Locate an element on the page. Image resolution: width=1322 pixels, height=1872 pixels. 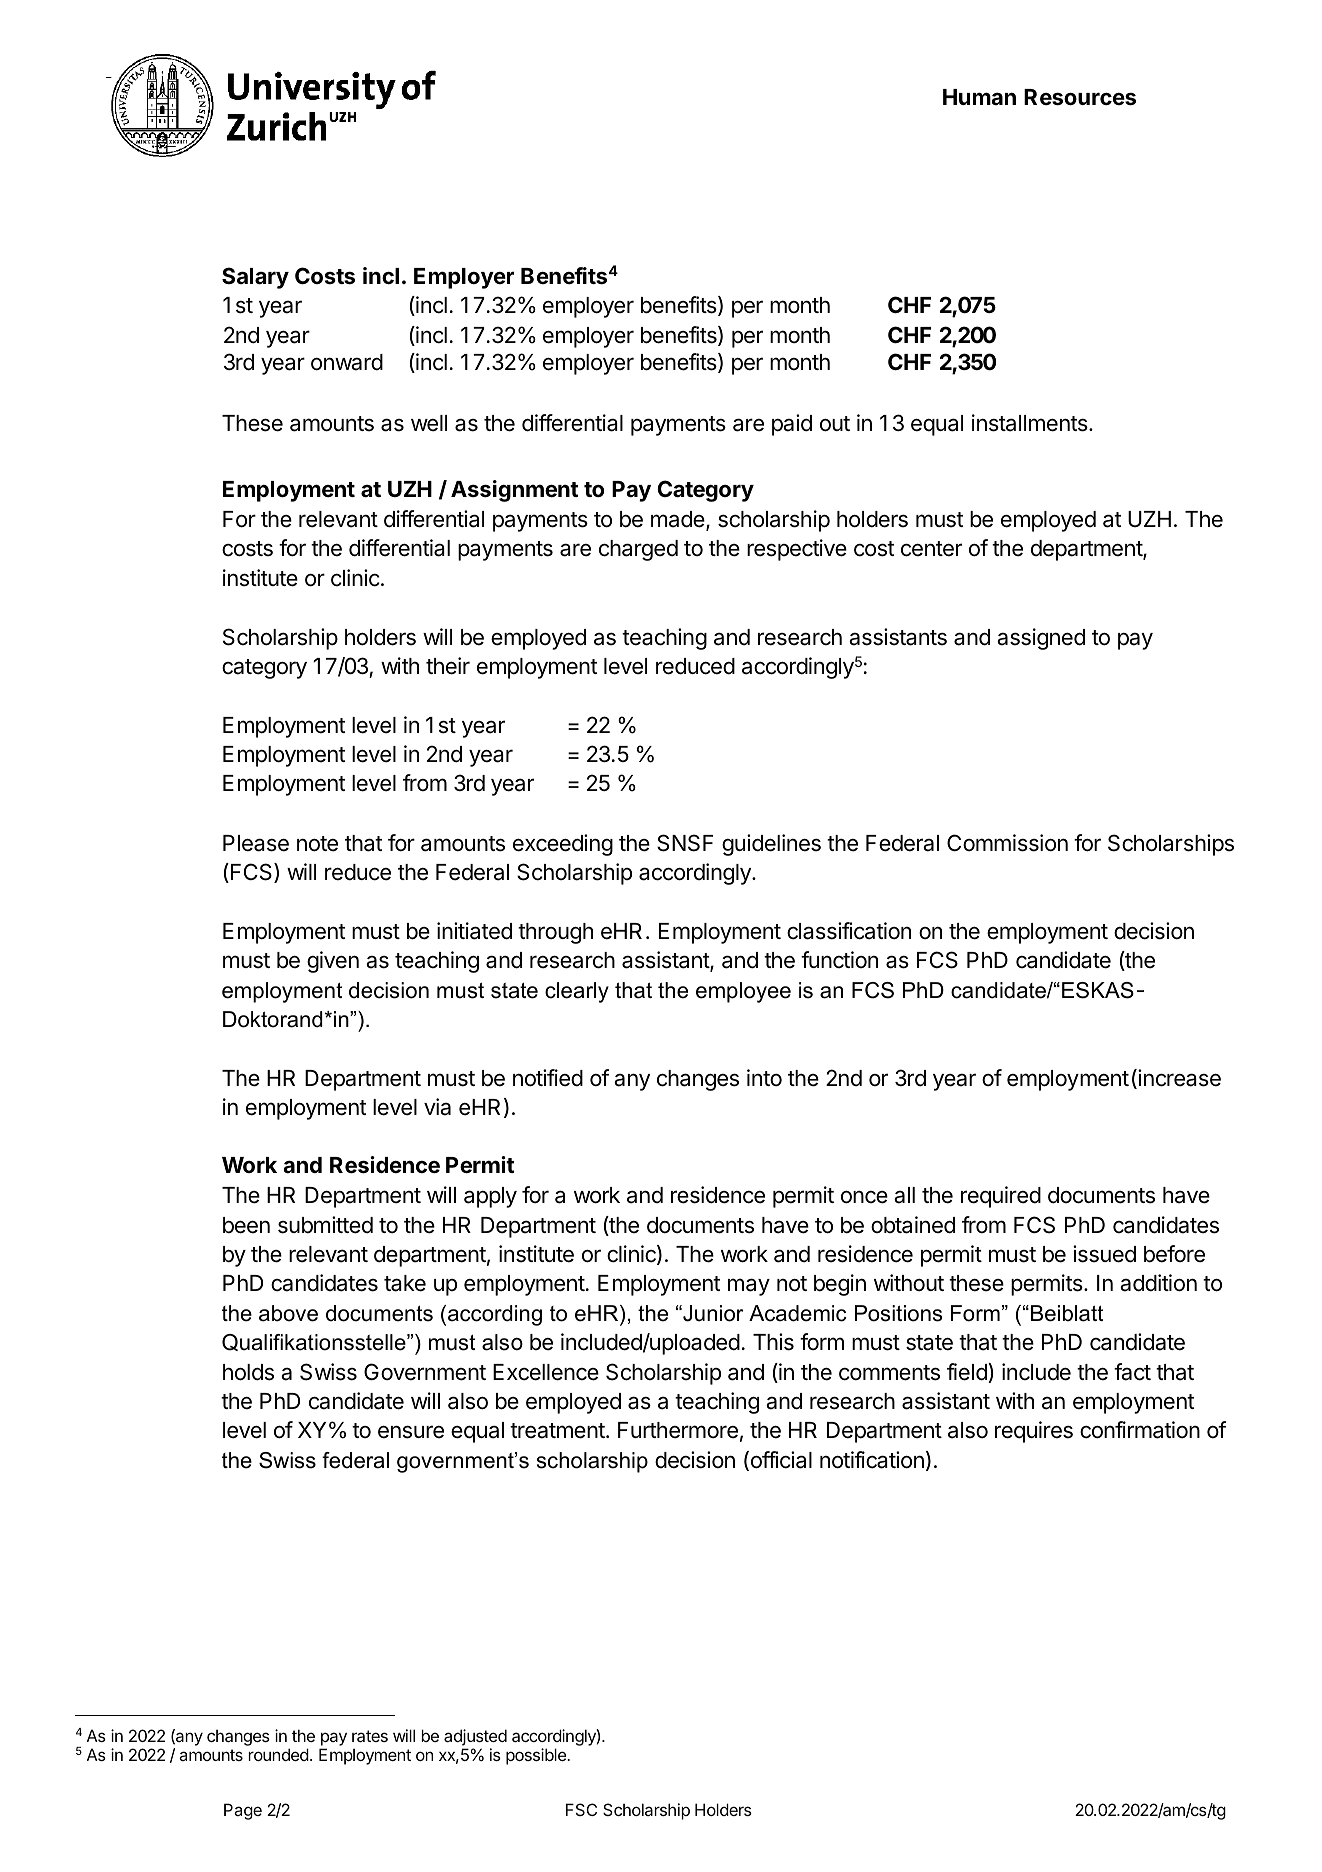
submitted is located at coordinates (325, 1225).
